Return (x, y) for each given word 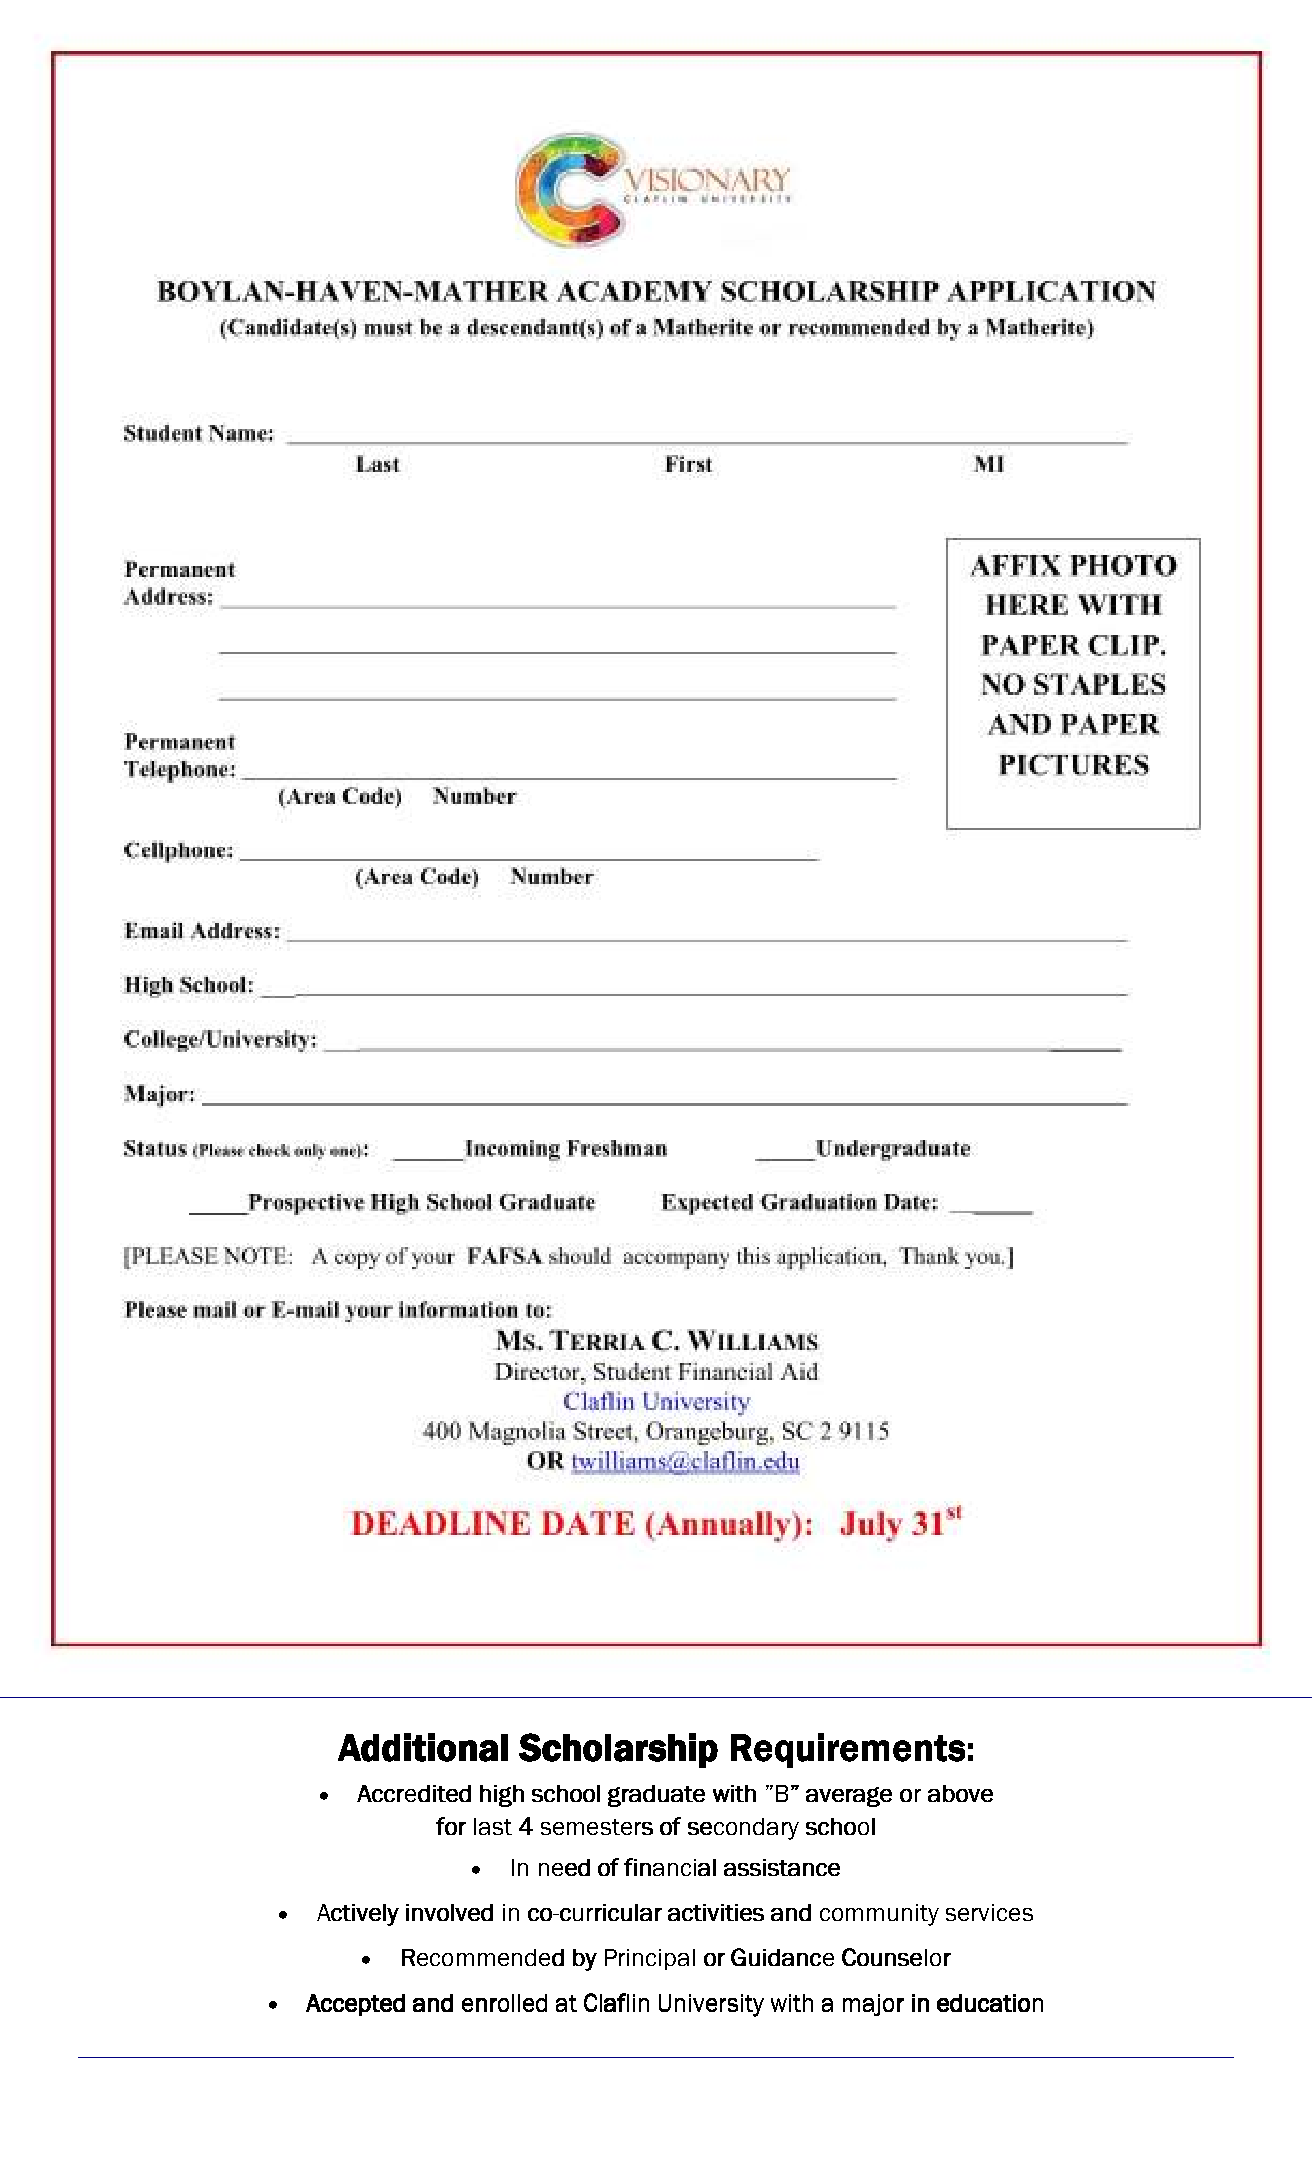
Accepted (355, 2005)
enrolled (504, 2003)
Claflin (616, 2002)
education (990, 2003)
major (873, 2005)
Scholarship (618, 1750)
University (711, 2005)
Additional (423, 1747)
